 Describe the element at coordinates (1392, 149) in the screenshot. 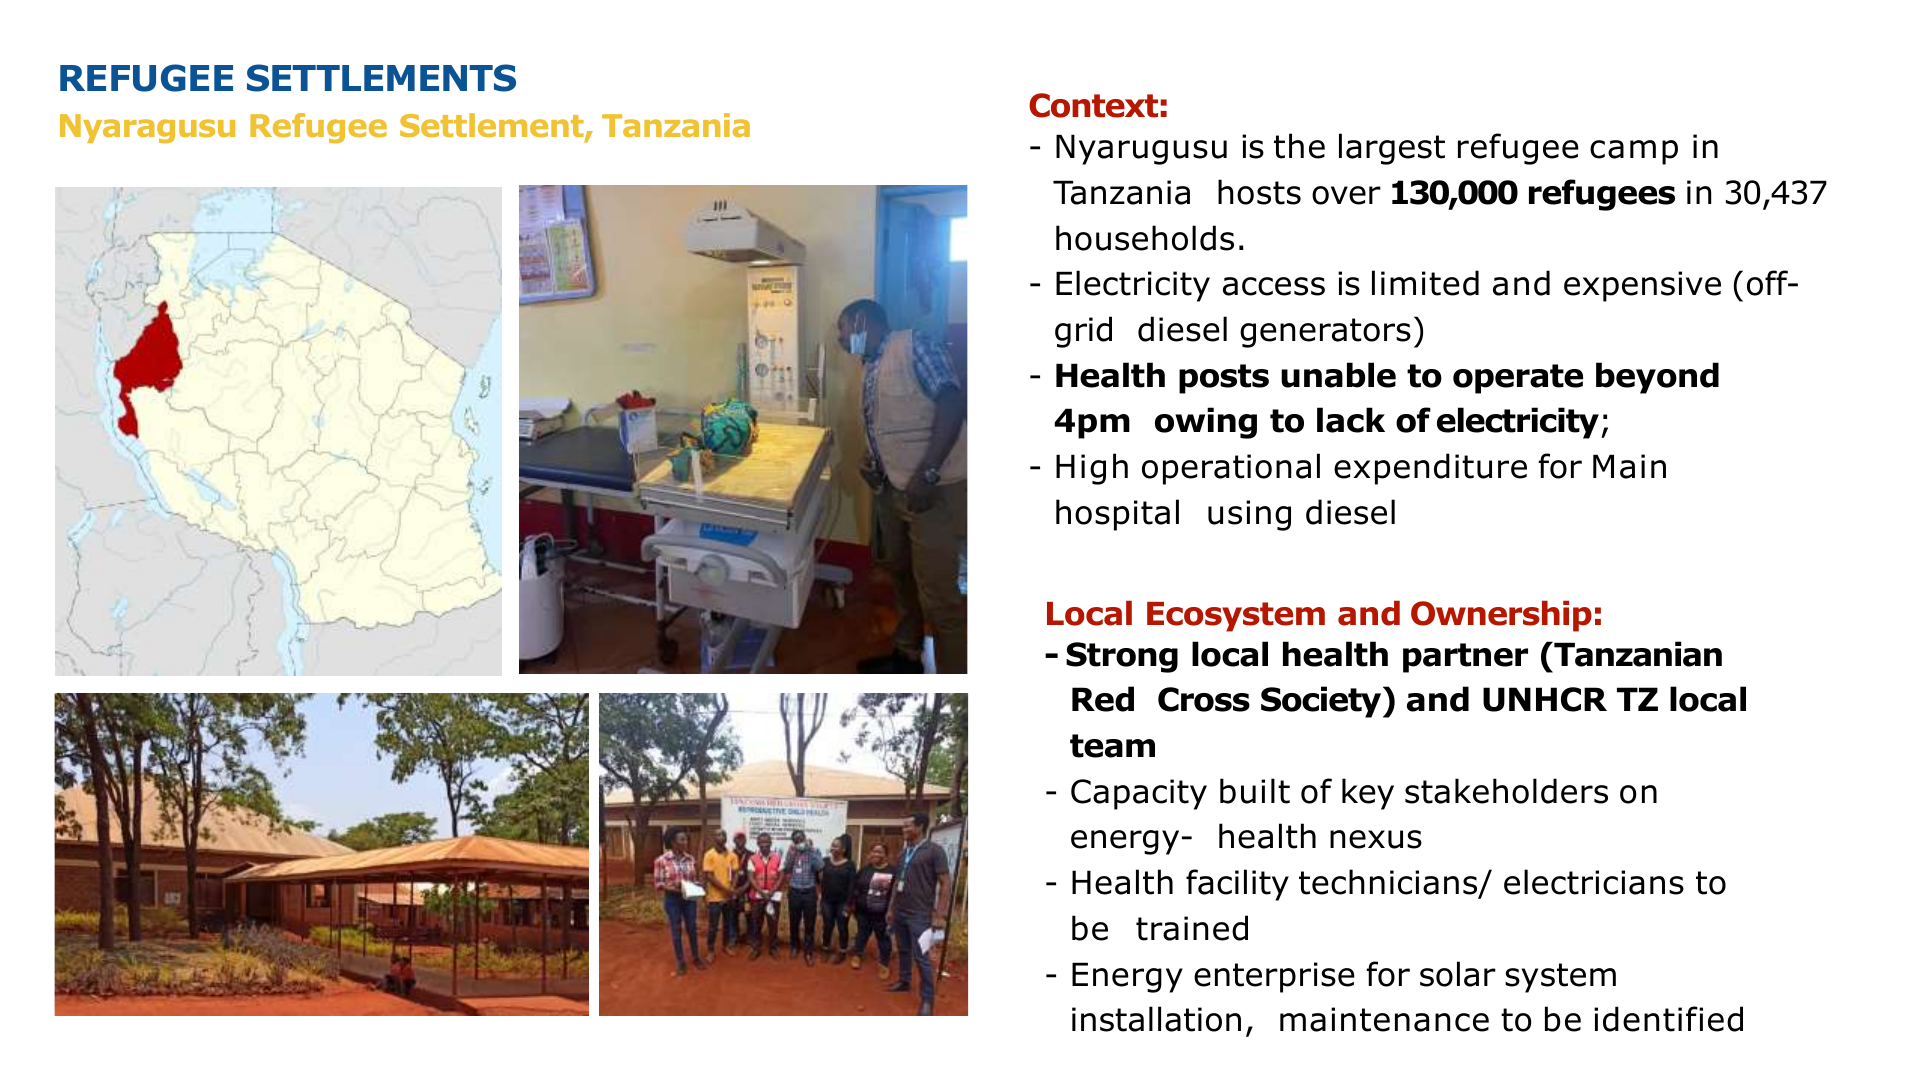

I see `largest` at that location.
